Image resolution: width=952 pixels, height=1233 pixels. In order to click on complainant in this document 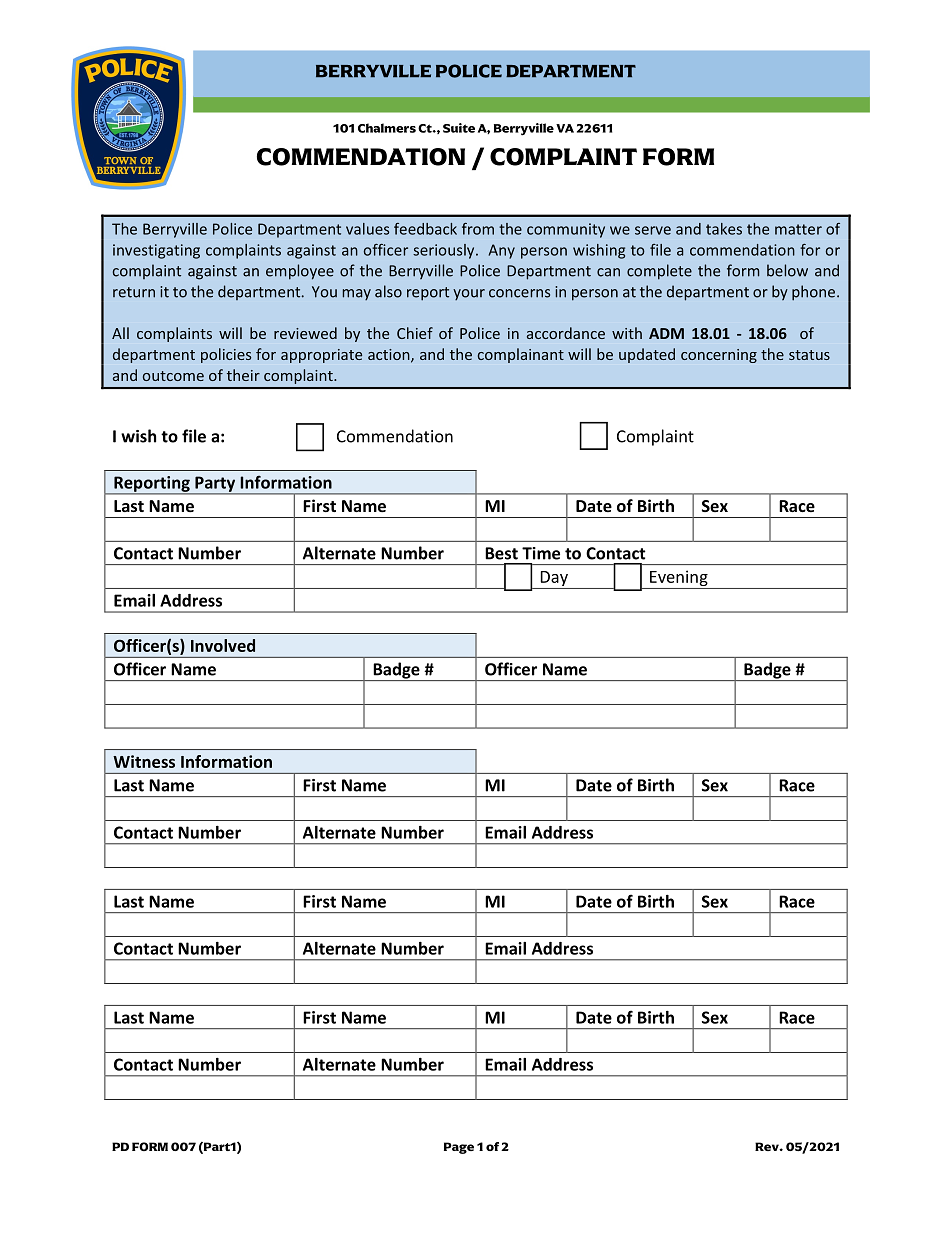, I will do `click(521, 355)`.
